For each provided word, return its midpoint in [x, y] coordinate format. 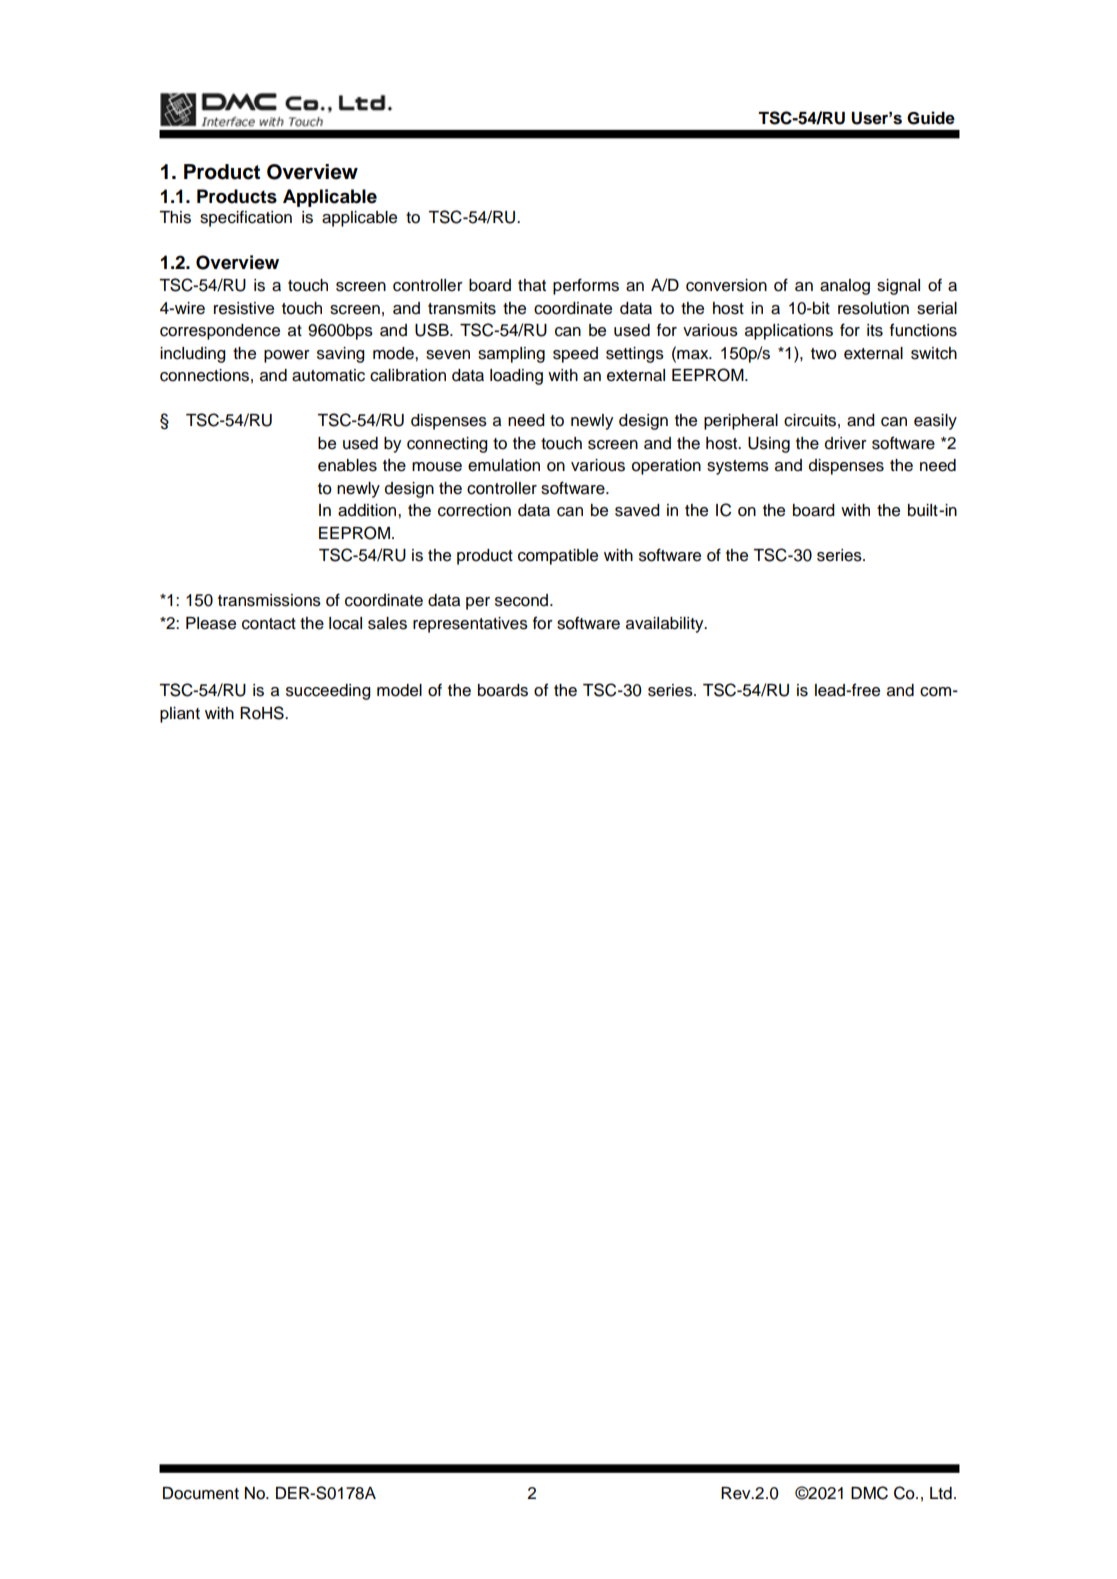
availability [666, 625]
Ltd [941, 1493]
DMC [869, 1493]
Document [201, 1493]
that [532, 285]
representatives [470, 625]
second [523, 600]
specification [246, 218]
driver [846, 443]
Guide [931, 118]
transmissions [269, 600]
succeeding [328, 692]
